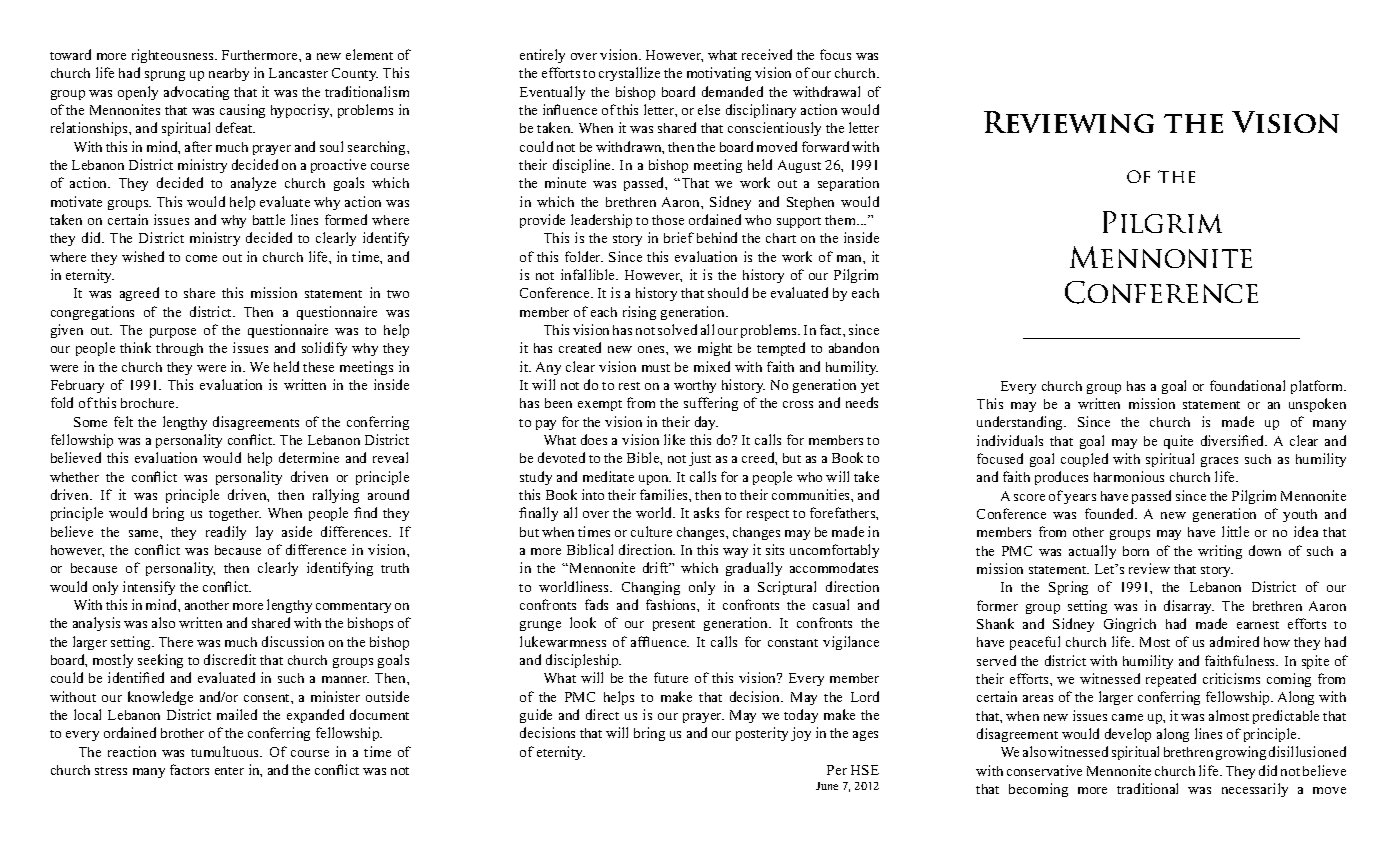  What do you see at coordinates (679, 237) in the page?
I see `brief` at bounding box center [679, 237].
